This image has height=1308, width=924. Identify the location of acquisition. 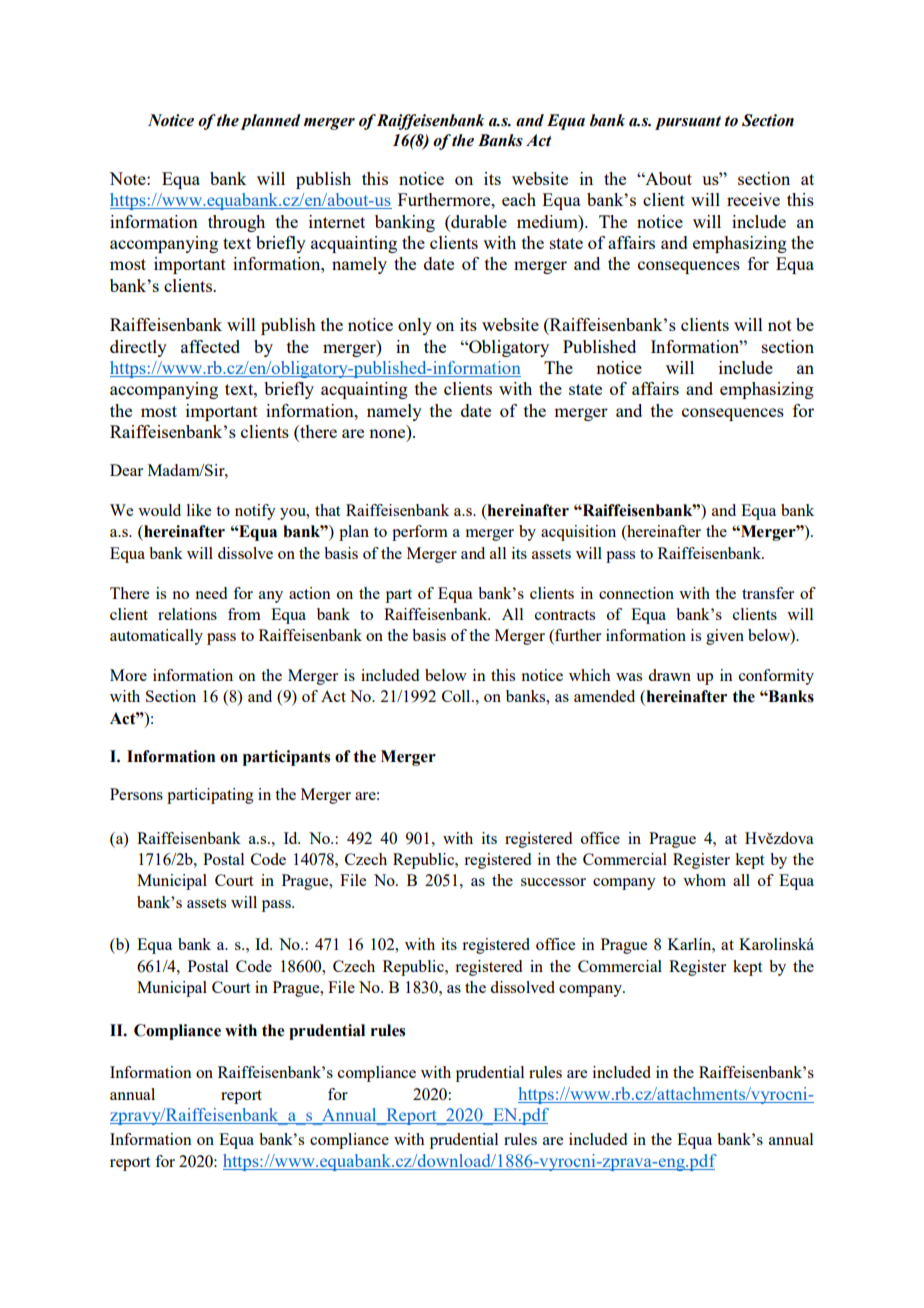
(578, 533).
